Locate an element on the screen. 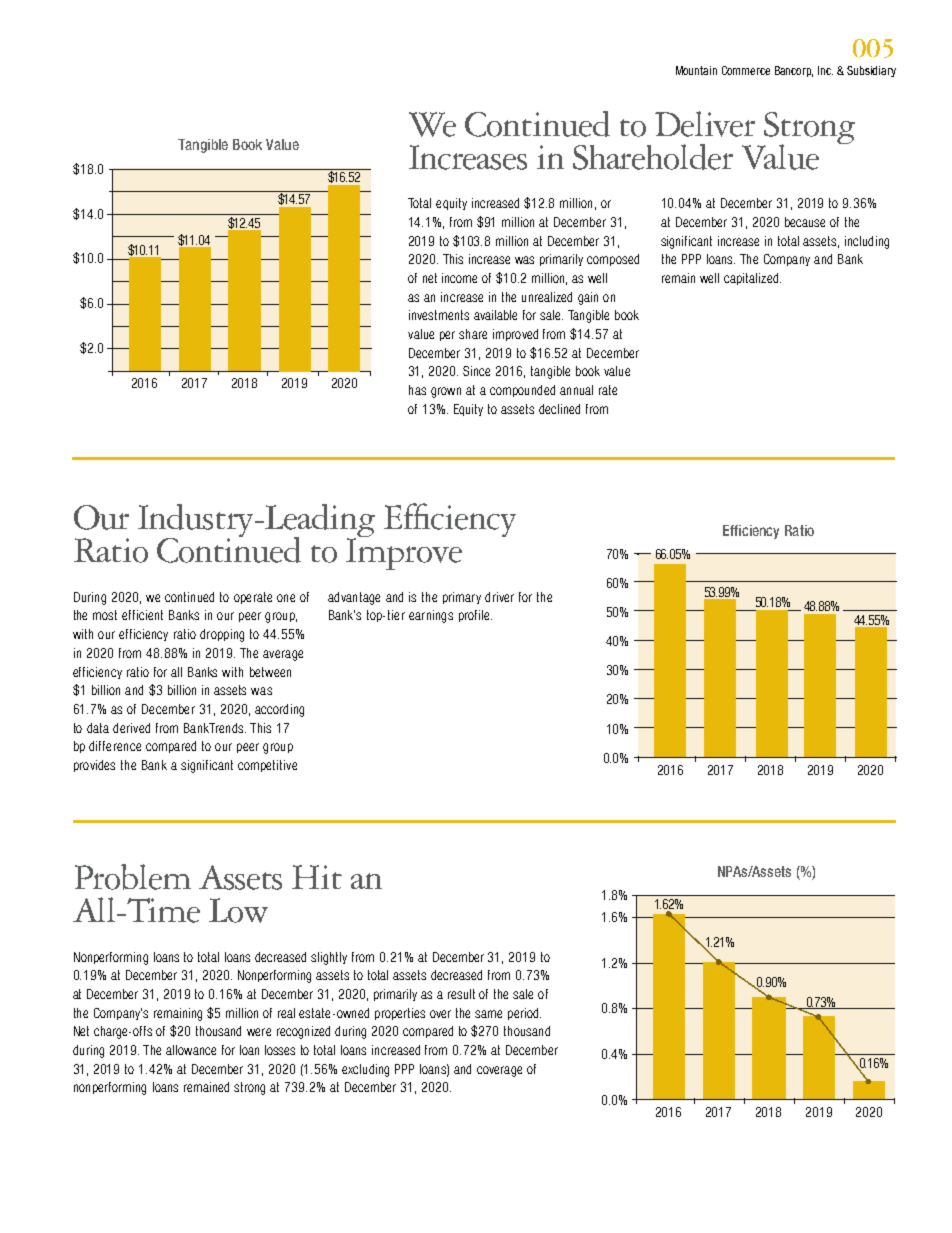 This screenshot has width=952, height=1233. efficient is located at coordinates (142, 615).
